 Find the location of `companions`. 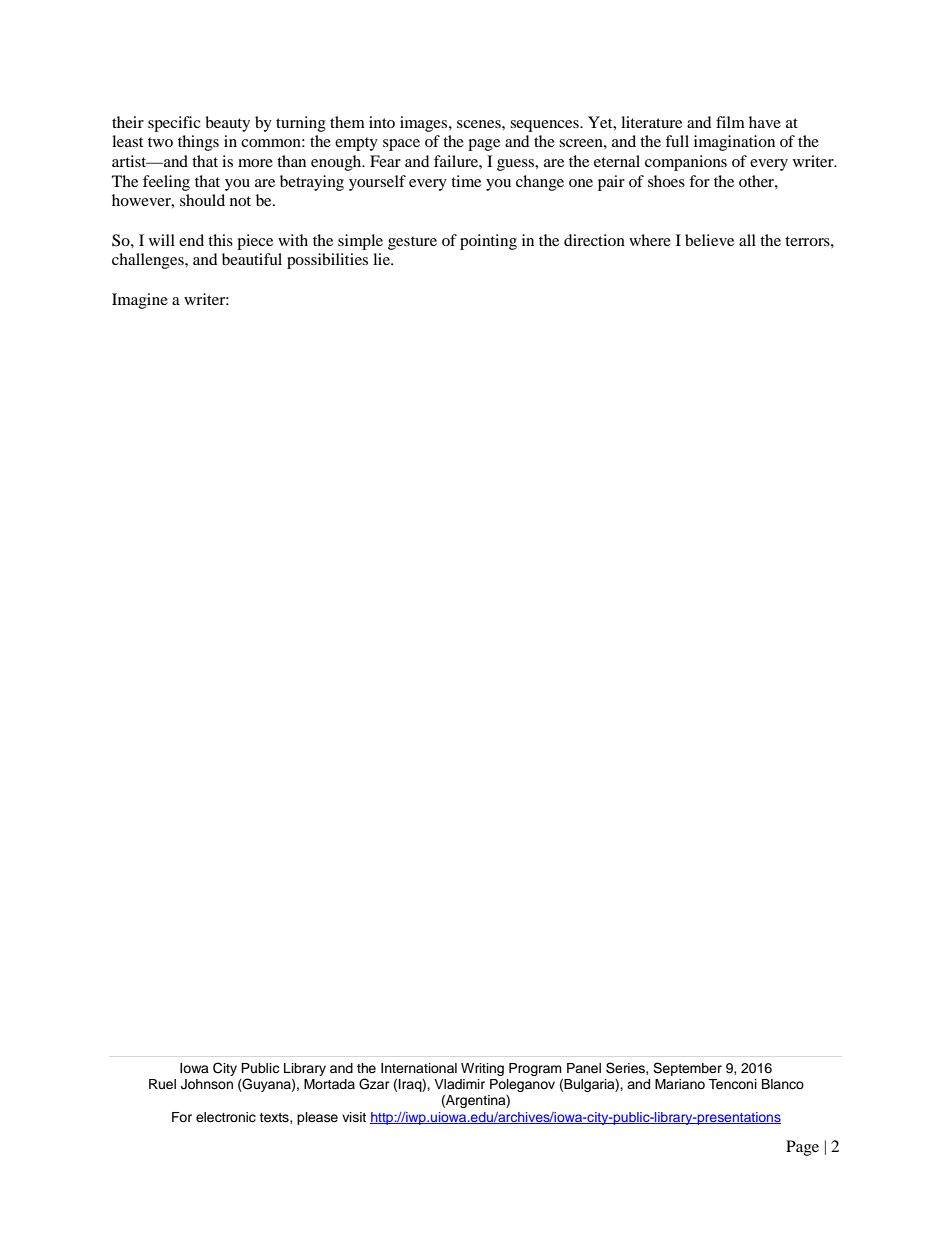

companions is located at coordinates (686, 163).
